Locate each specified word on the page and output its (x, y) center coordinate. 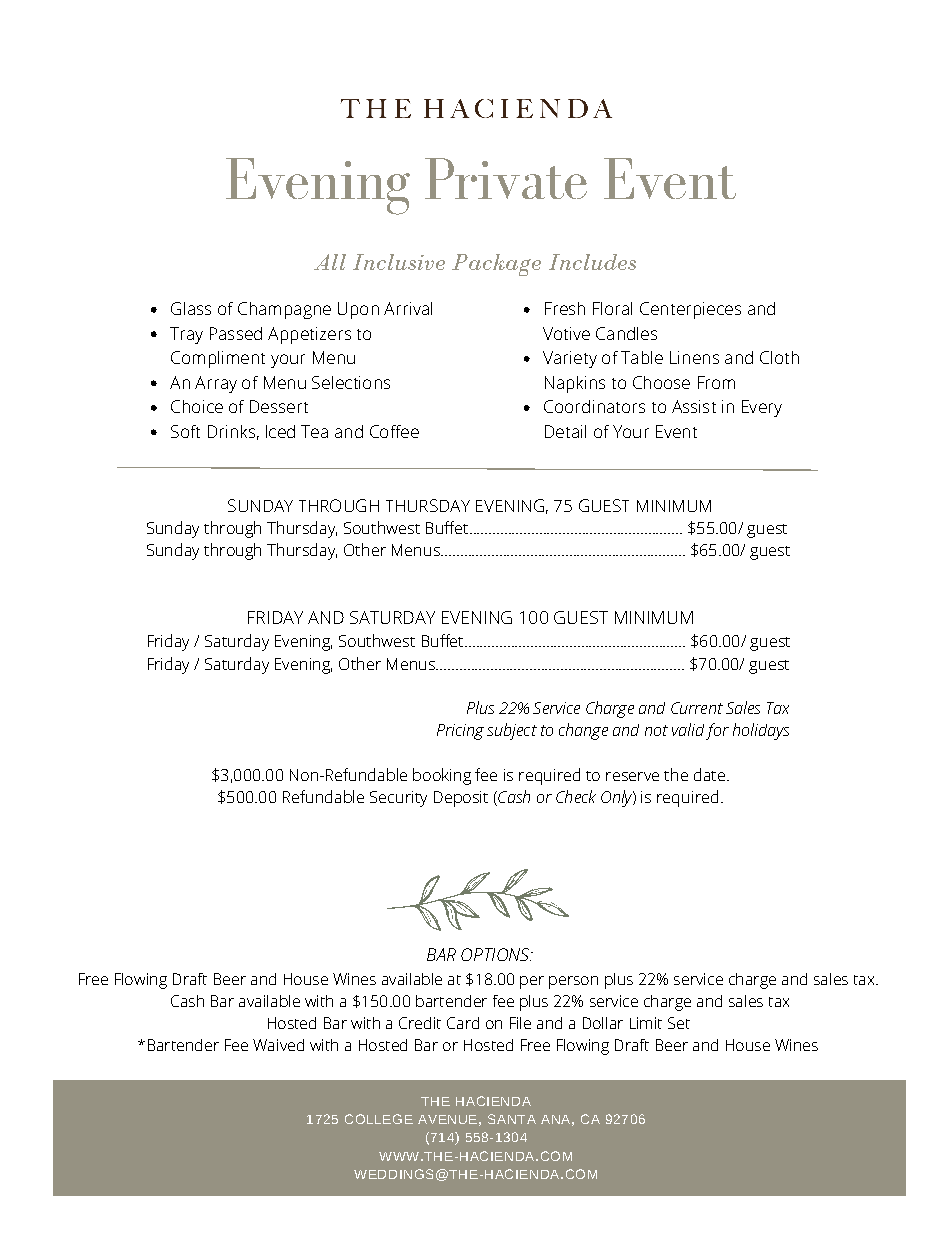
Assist (694, 406)
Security (398, 799)
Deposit (461, 799)
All (330, 262)
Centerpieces (690, 310)
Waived (278, 1045)
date (709, 774)
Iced (280, 431)
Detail (565, 431)
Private (506, 178)
